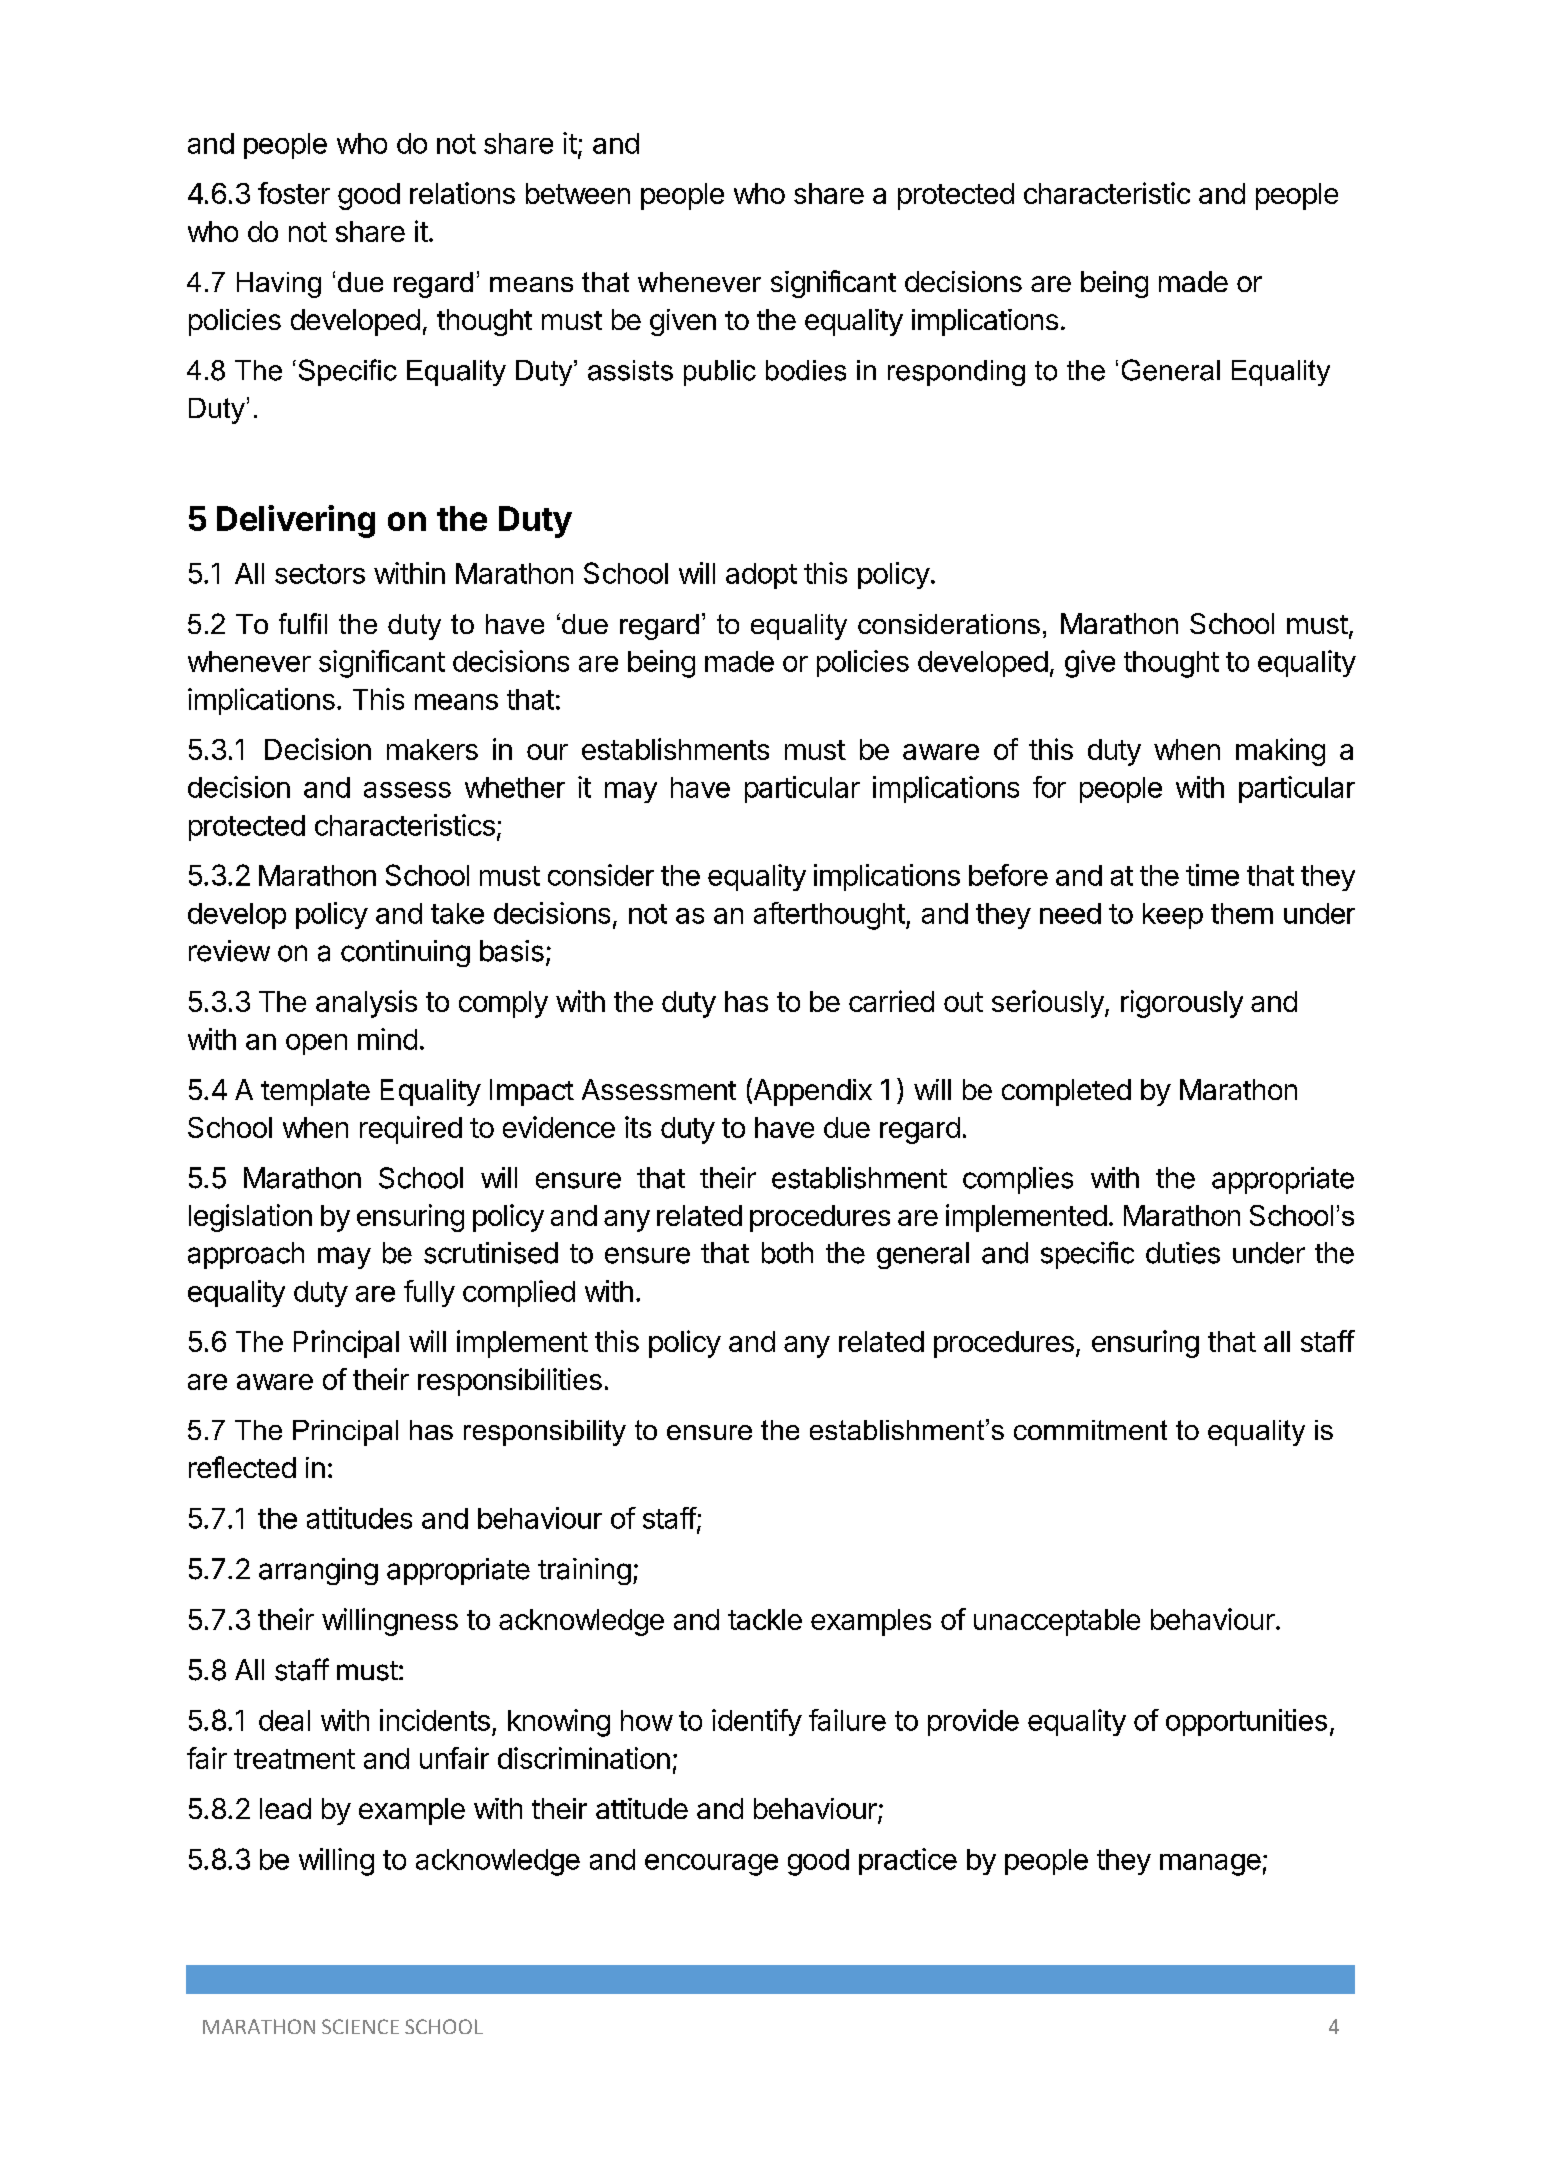 The height and width of the screenshot is (2179, 1541). I want to click on arranging, so click(318, 1571).
